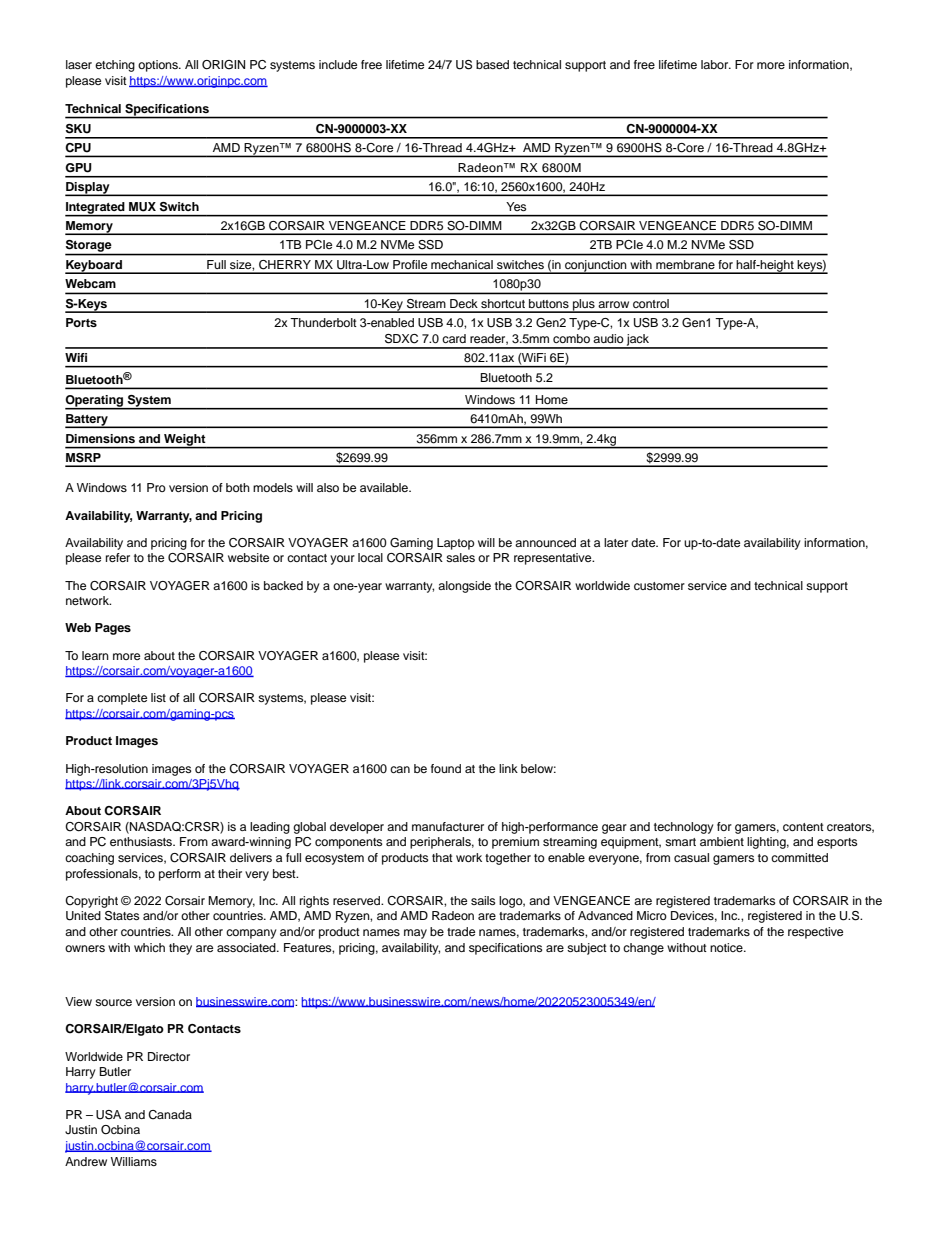  What do you see at coordinates (727, 947) in the screenshot?
I see `notice` at bounding box center [727, 947].
